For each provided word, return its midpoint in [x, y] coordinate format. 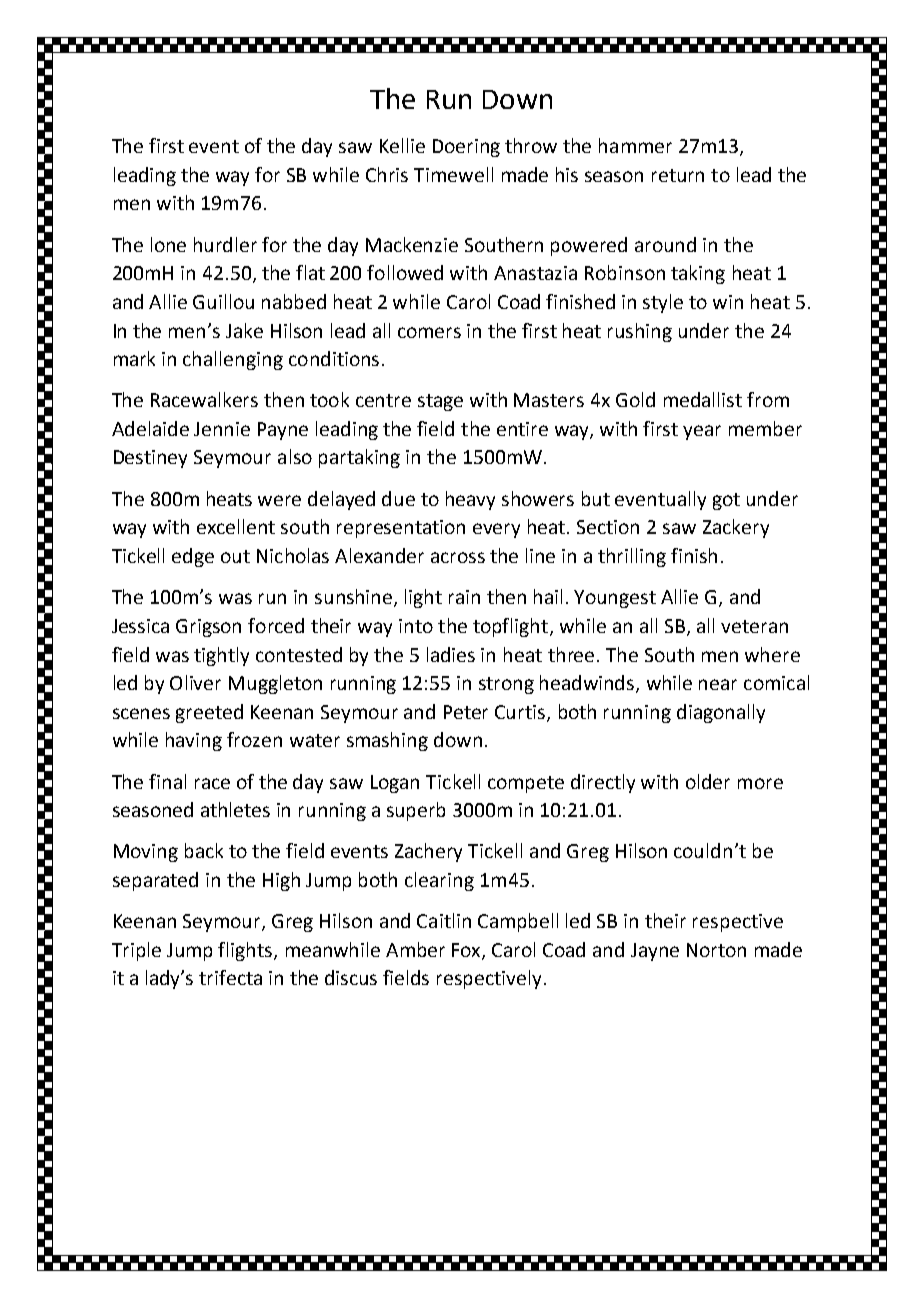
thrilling [632, 557]
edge [193, 557]
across [458, 557]
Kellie [402, 145]
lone [168, 244]
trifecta [230, 977]
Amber [415, 949]
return [678, 175]
